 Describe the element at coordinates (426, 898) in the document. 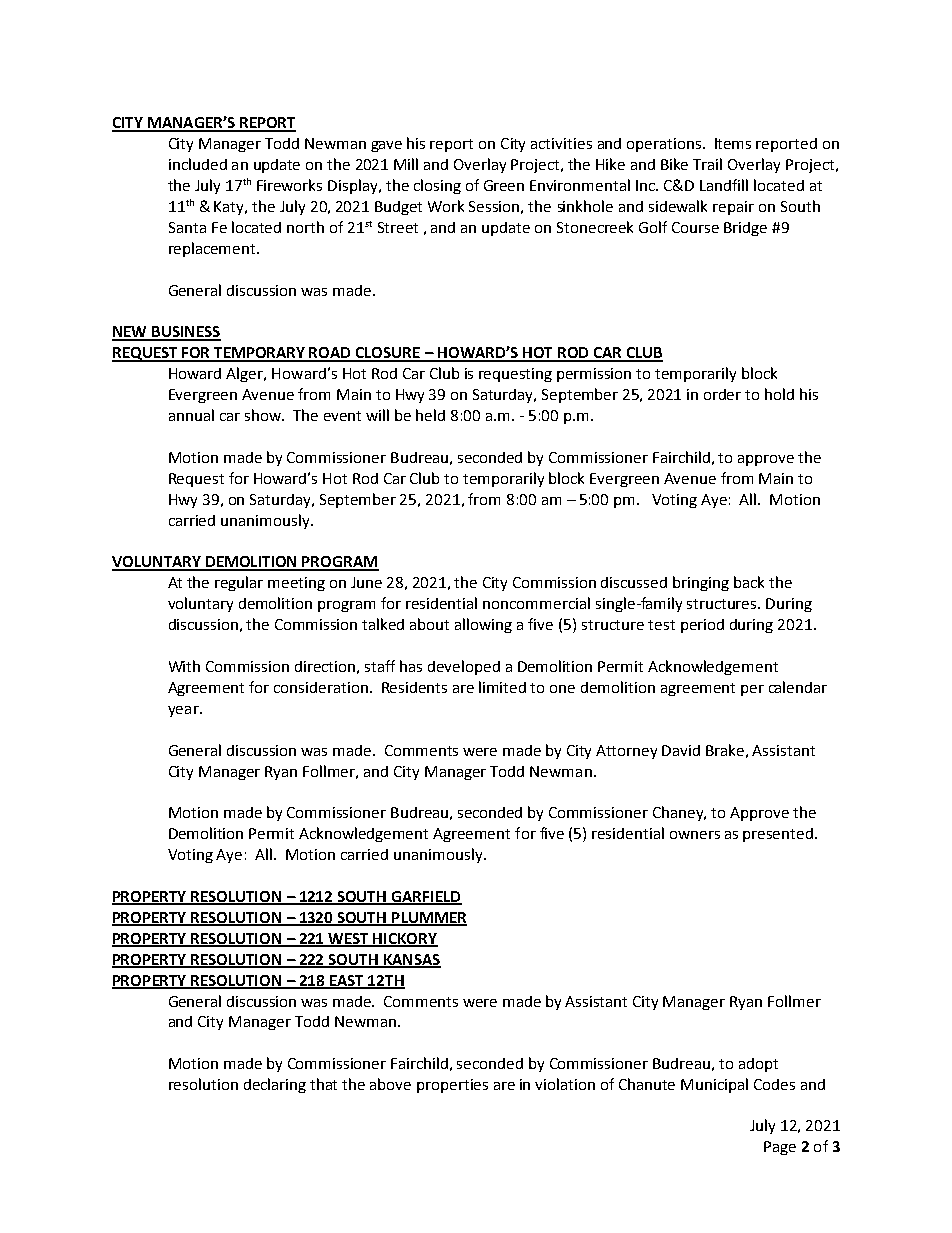

I see `GARFIELD` at that location.
